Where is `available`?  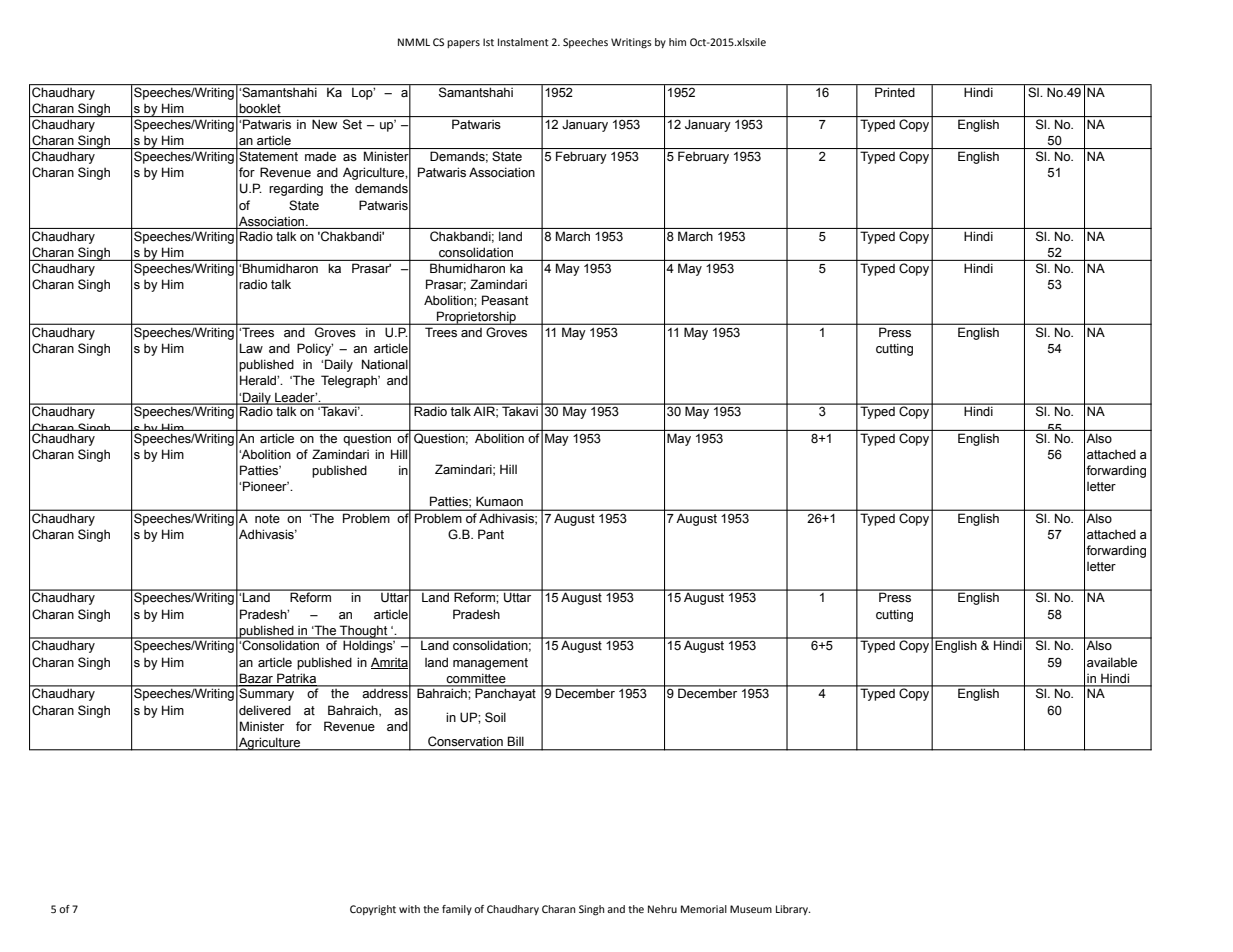 available is located at coordinates (1112, 662).
